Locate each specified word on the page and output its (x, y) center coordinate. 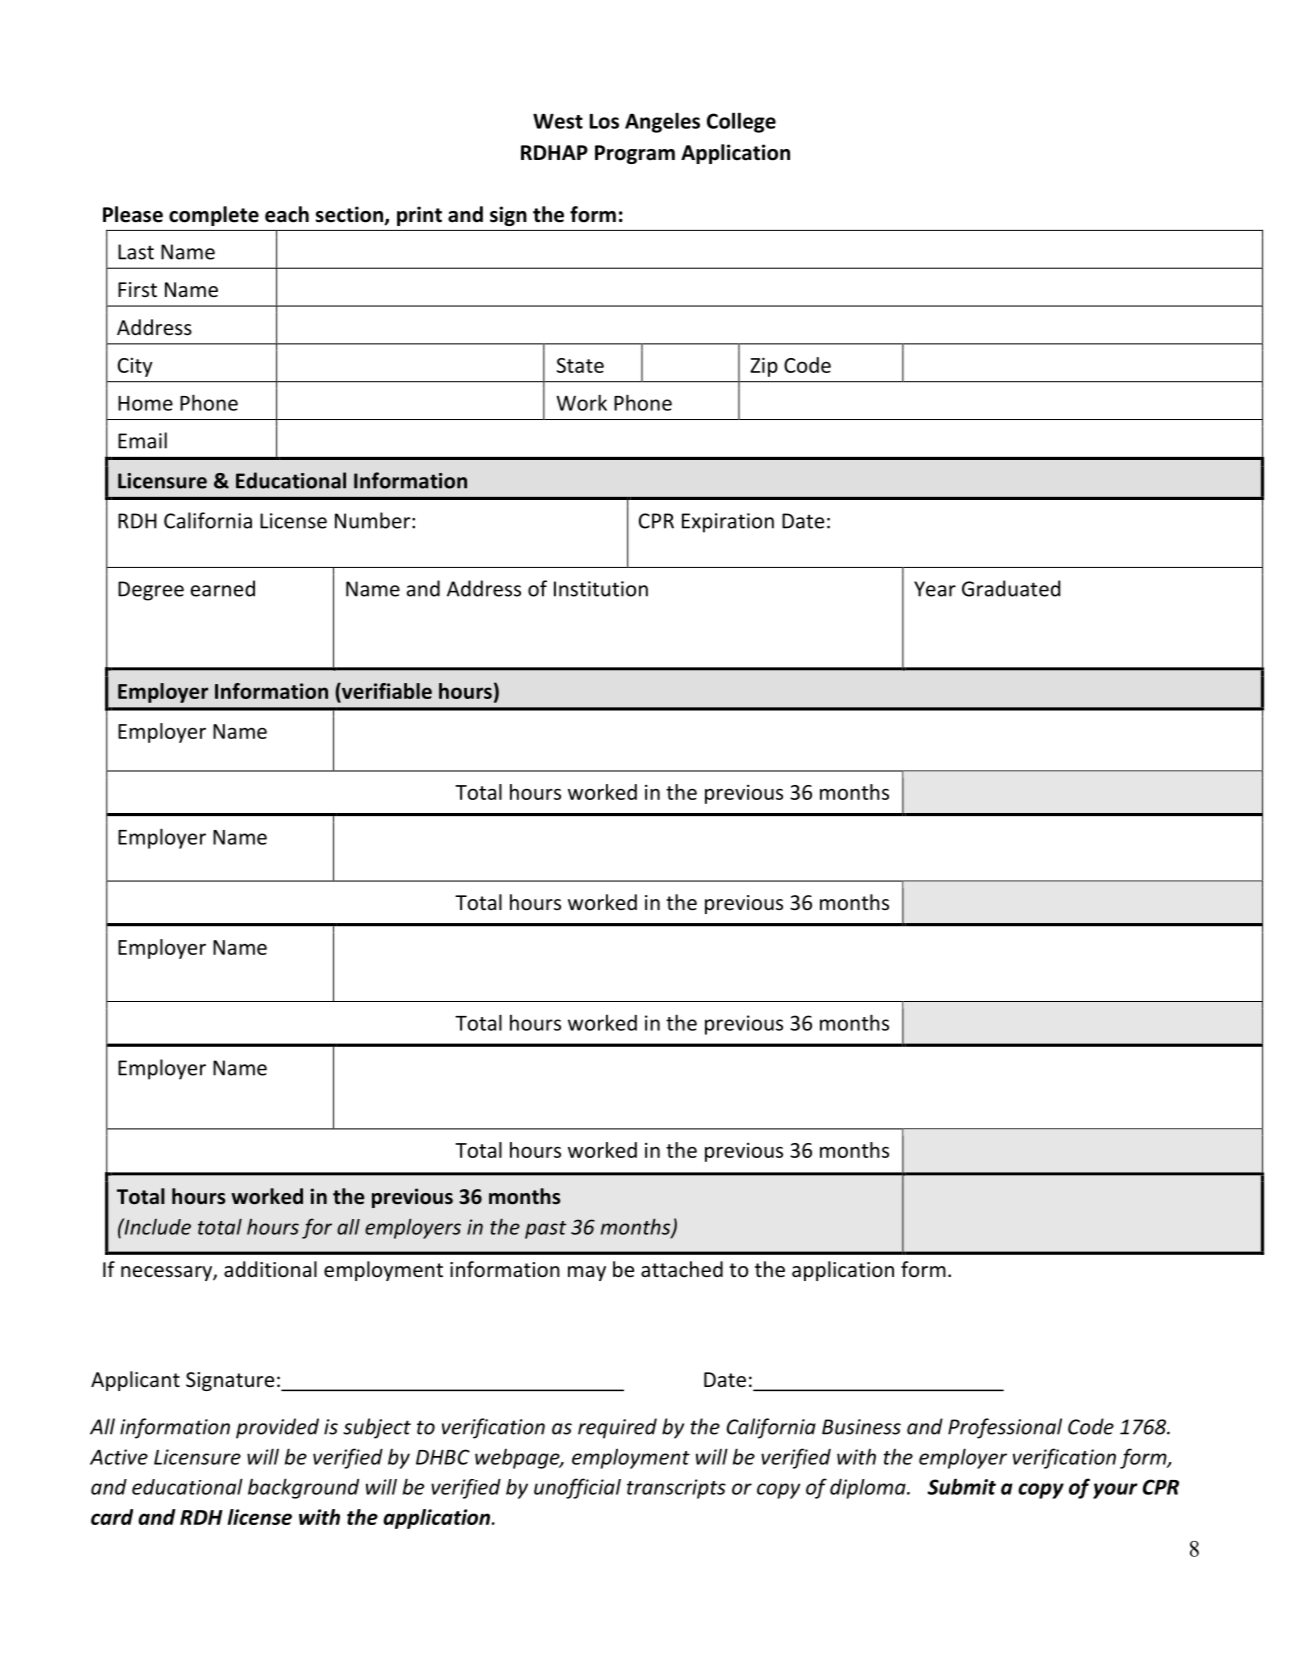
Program (635, 154)
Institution (601, 589)
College (741, 122)
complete (214, 216)
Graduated (1011, 588)
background (303, 1488)
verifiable (386, 692)
